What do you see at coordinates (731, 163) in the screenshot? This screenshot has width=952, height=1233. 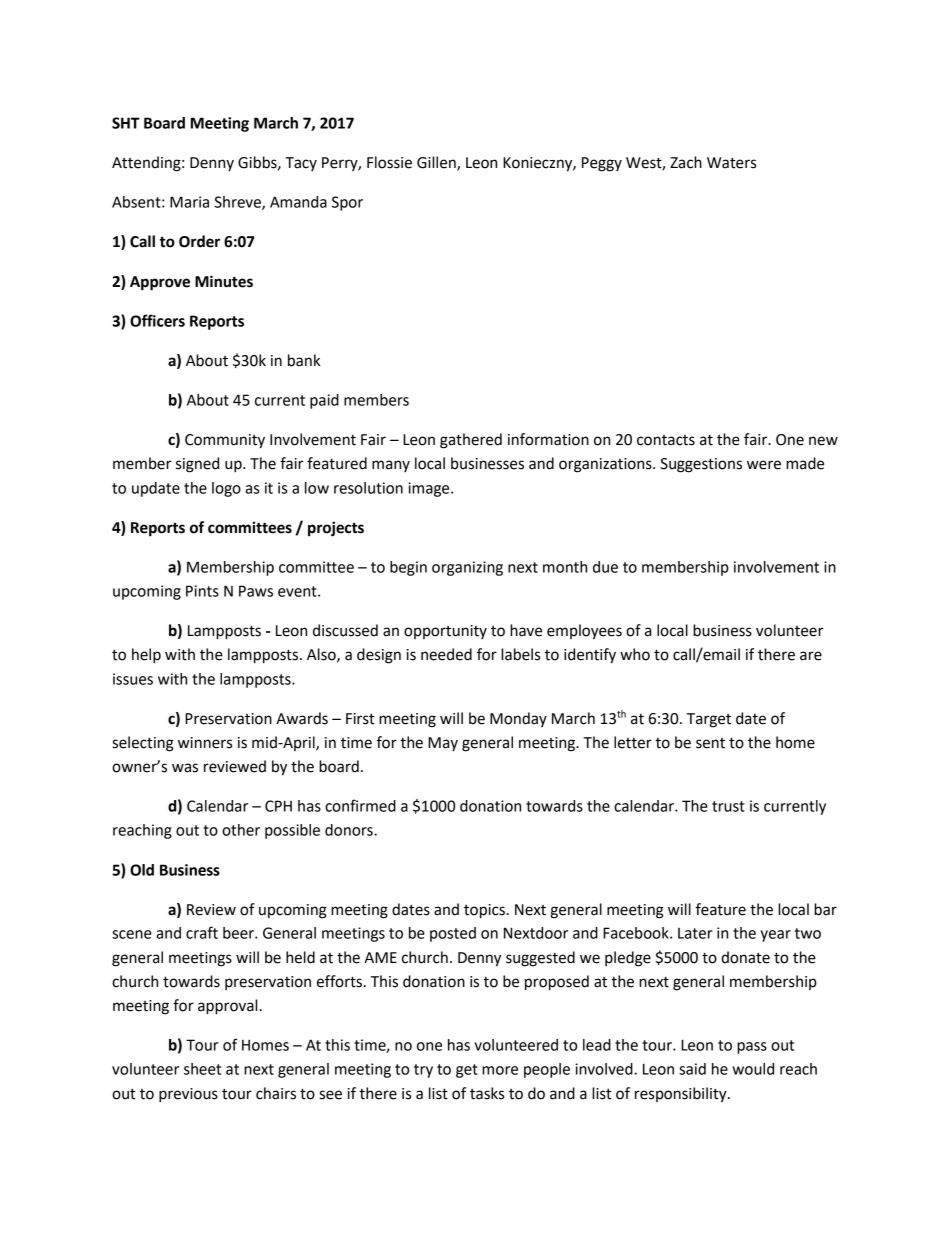 I see `Waters` at bounding box center [731, 163].
